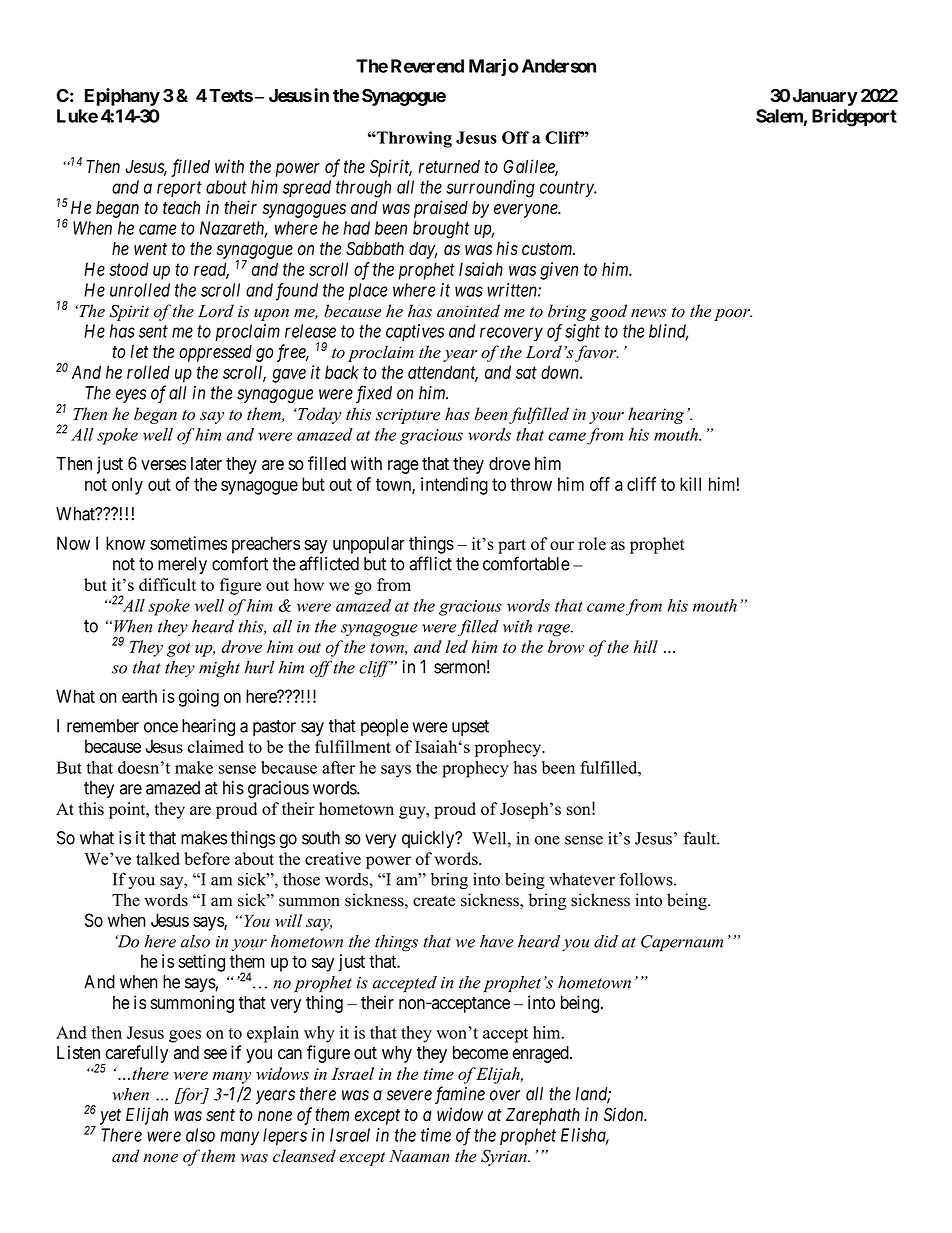 This screenshot has height=1233, width=952. Describe the element at coordinates (427, 66) in the screenshot. I see `Reverend` at that location.
